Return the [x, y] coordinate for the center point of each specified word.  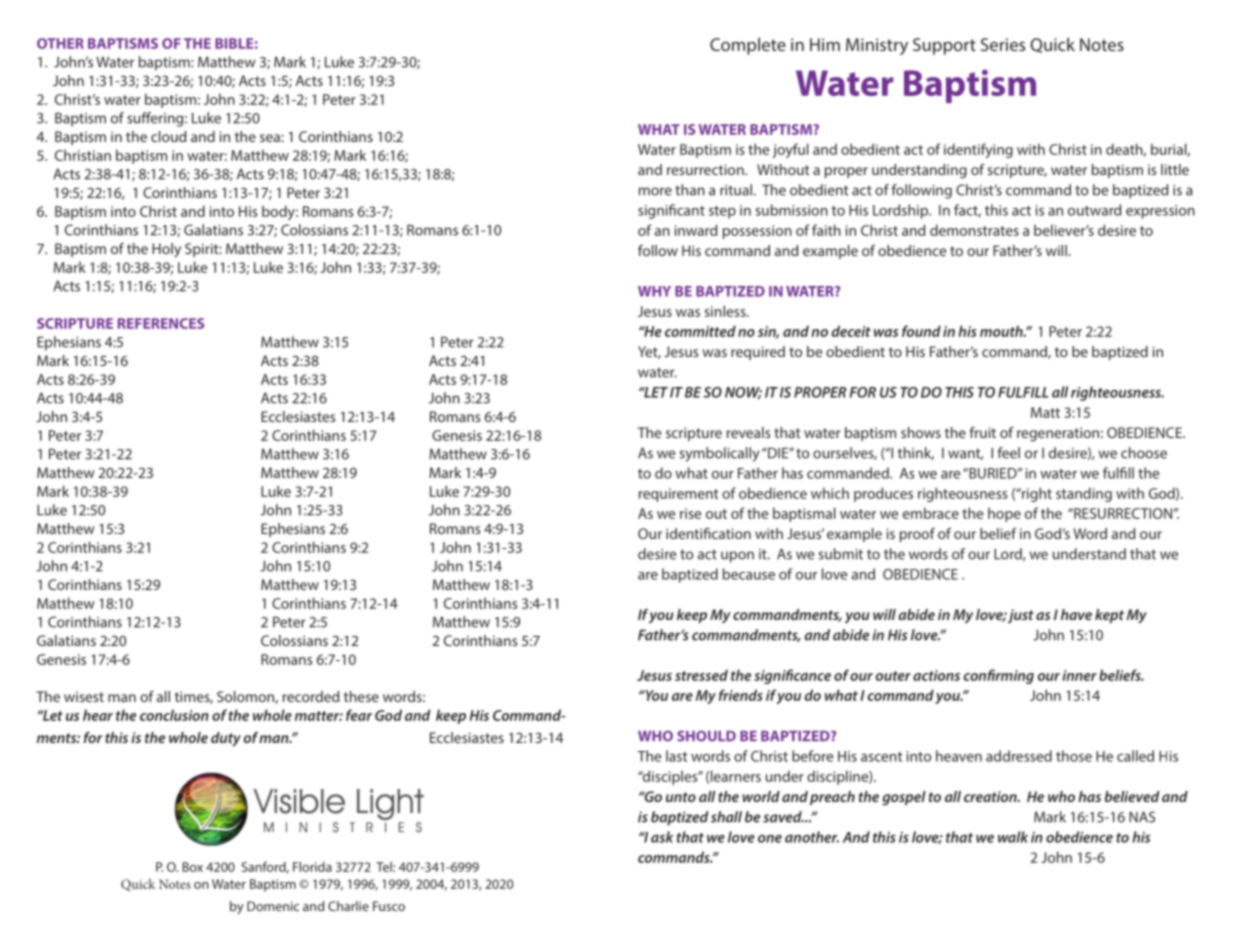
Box [193, 867]
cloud [168, 136]
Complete [748, 46]
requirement [678, 495]
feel [1009, 453]
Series [1003, 44]
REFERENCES [161, 323]
